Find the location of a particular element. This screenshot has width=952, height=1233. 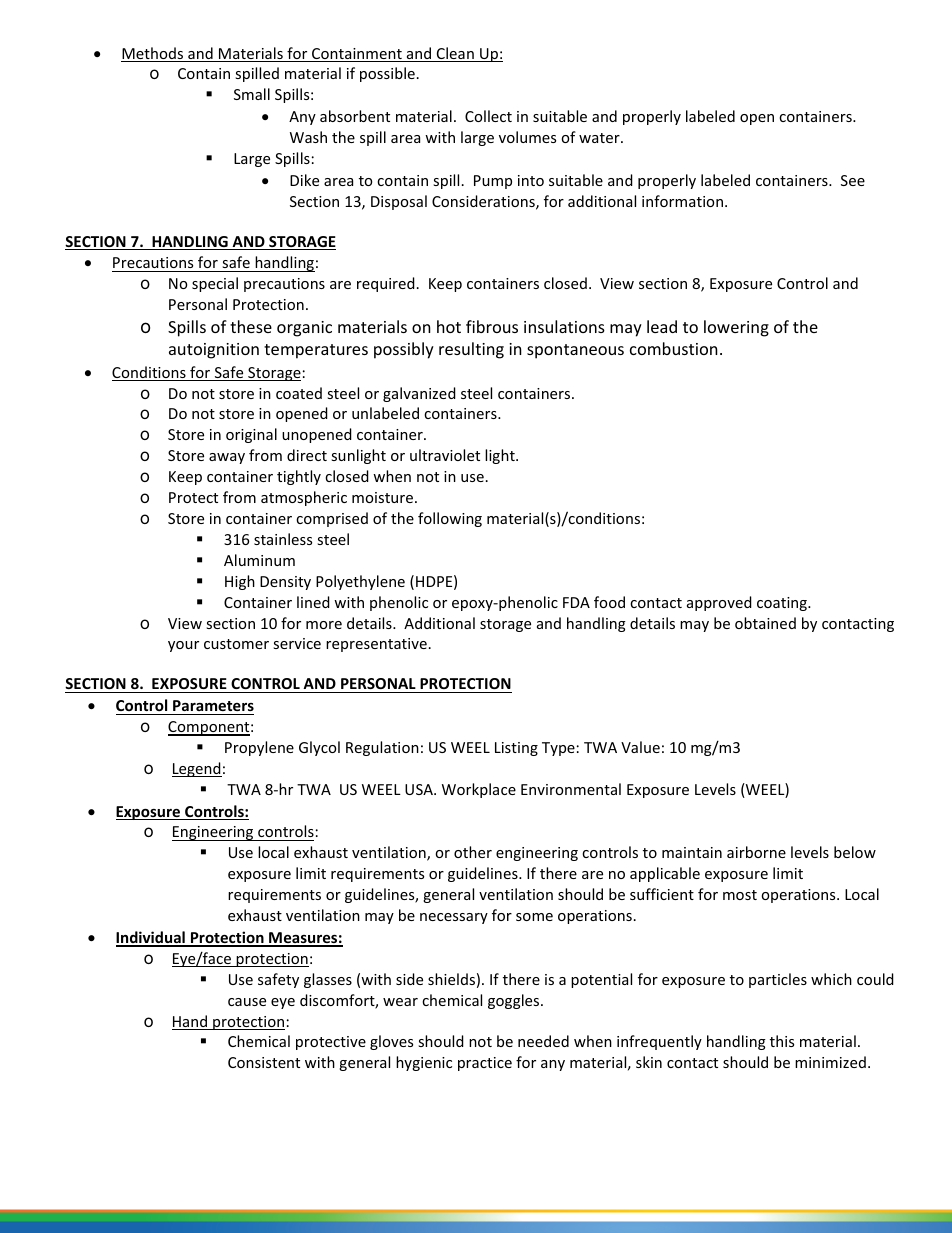

Small is located at coordinates (252, 94).
